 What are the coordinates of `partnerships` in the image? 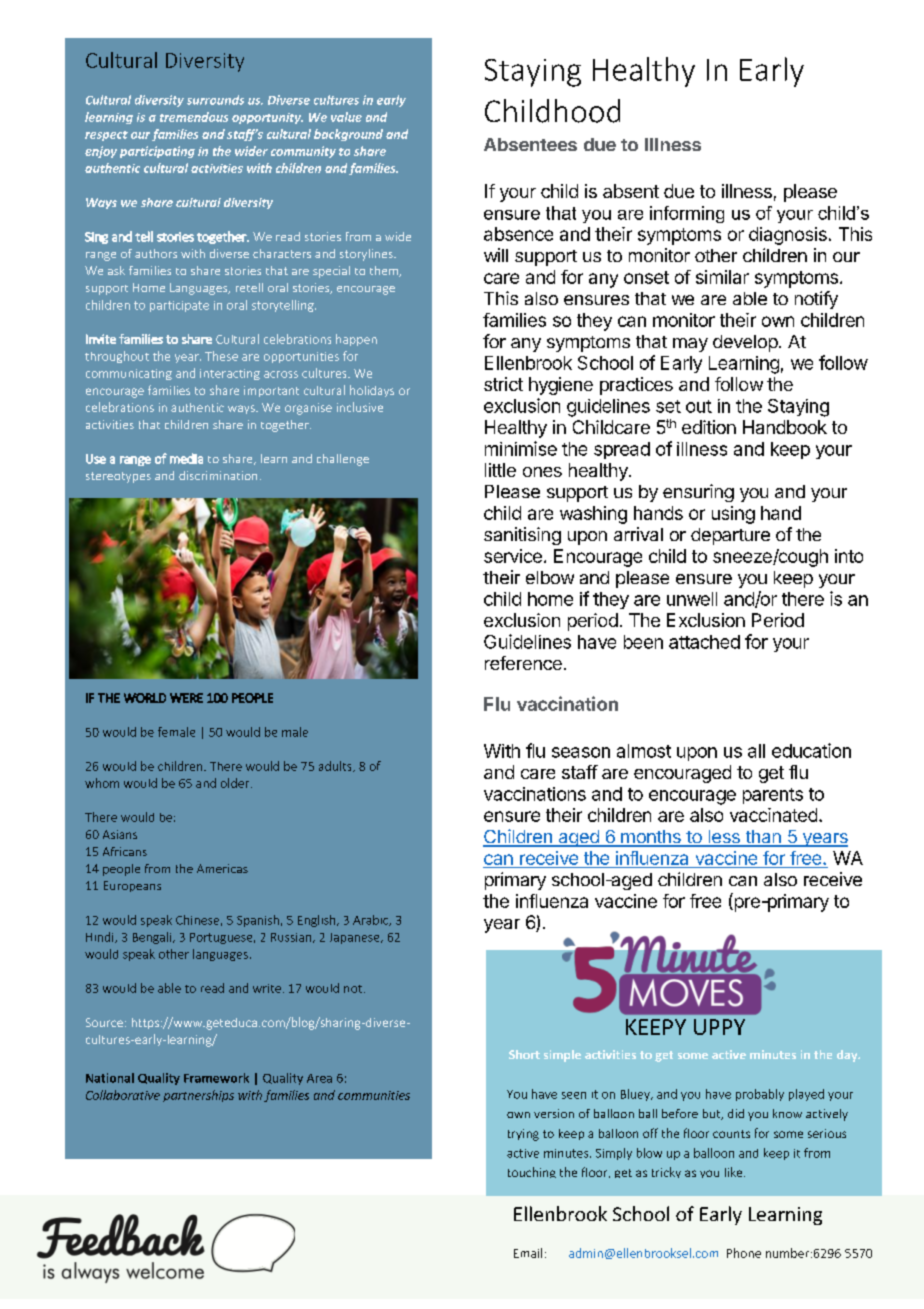 It's located at (198, 1096).
